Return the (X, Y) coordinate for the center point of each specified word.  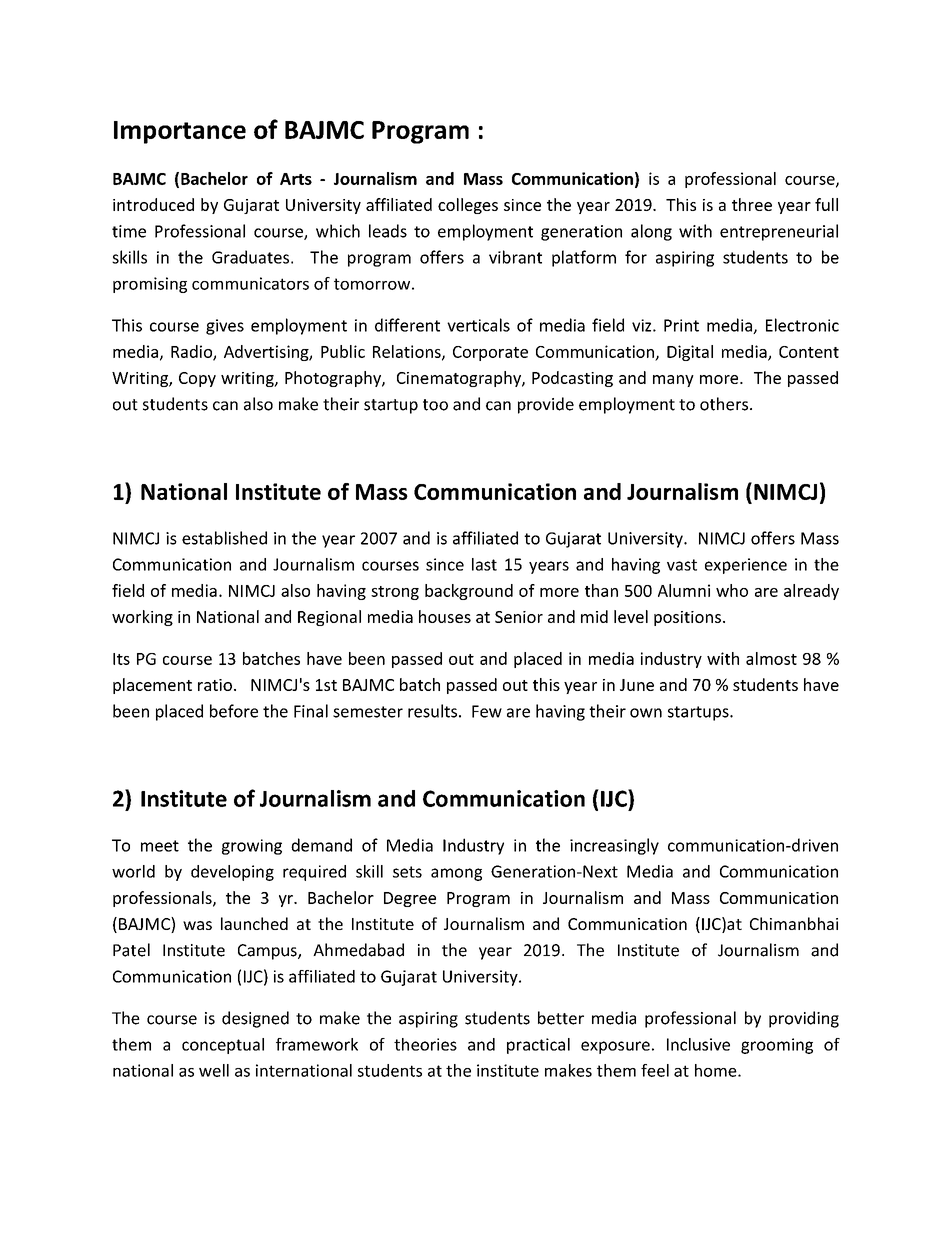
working (142, 618)
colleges (468, 206)
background (469, 592)
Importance (180, 132)
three (752, 204)
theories (425, 1044)
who (732, 590)
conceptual (223, 1046)
